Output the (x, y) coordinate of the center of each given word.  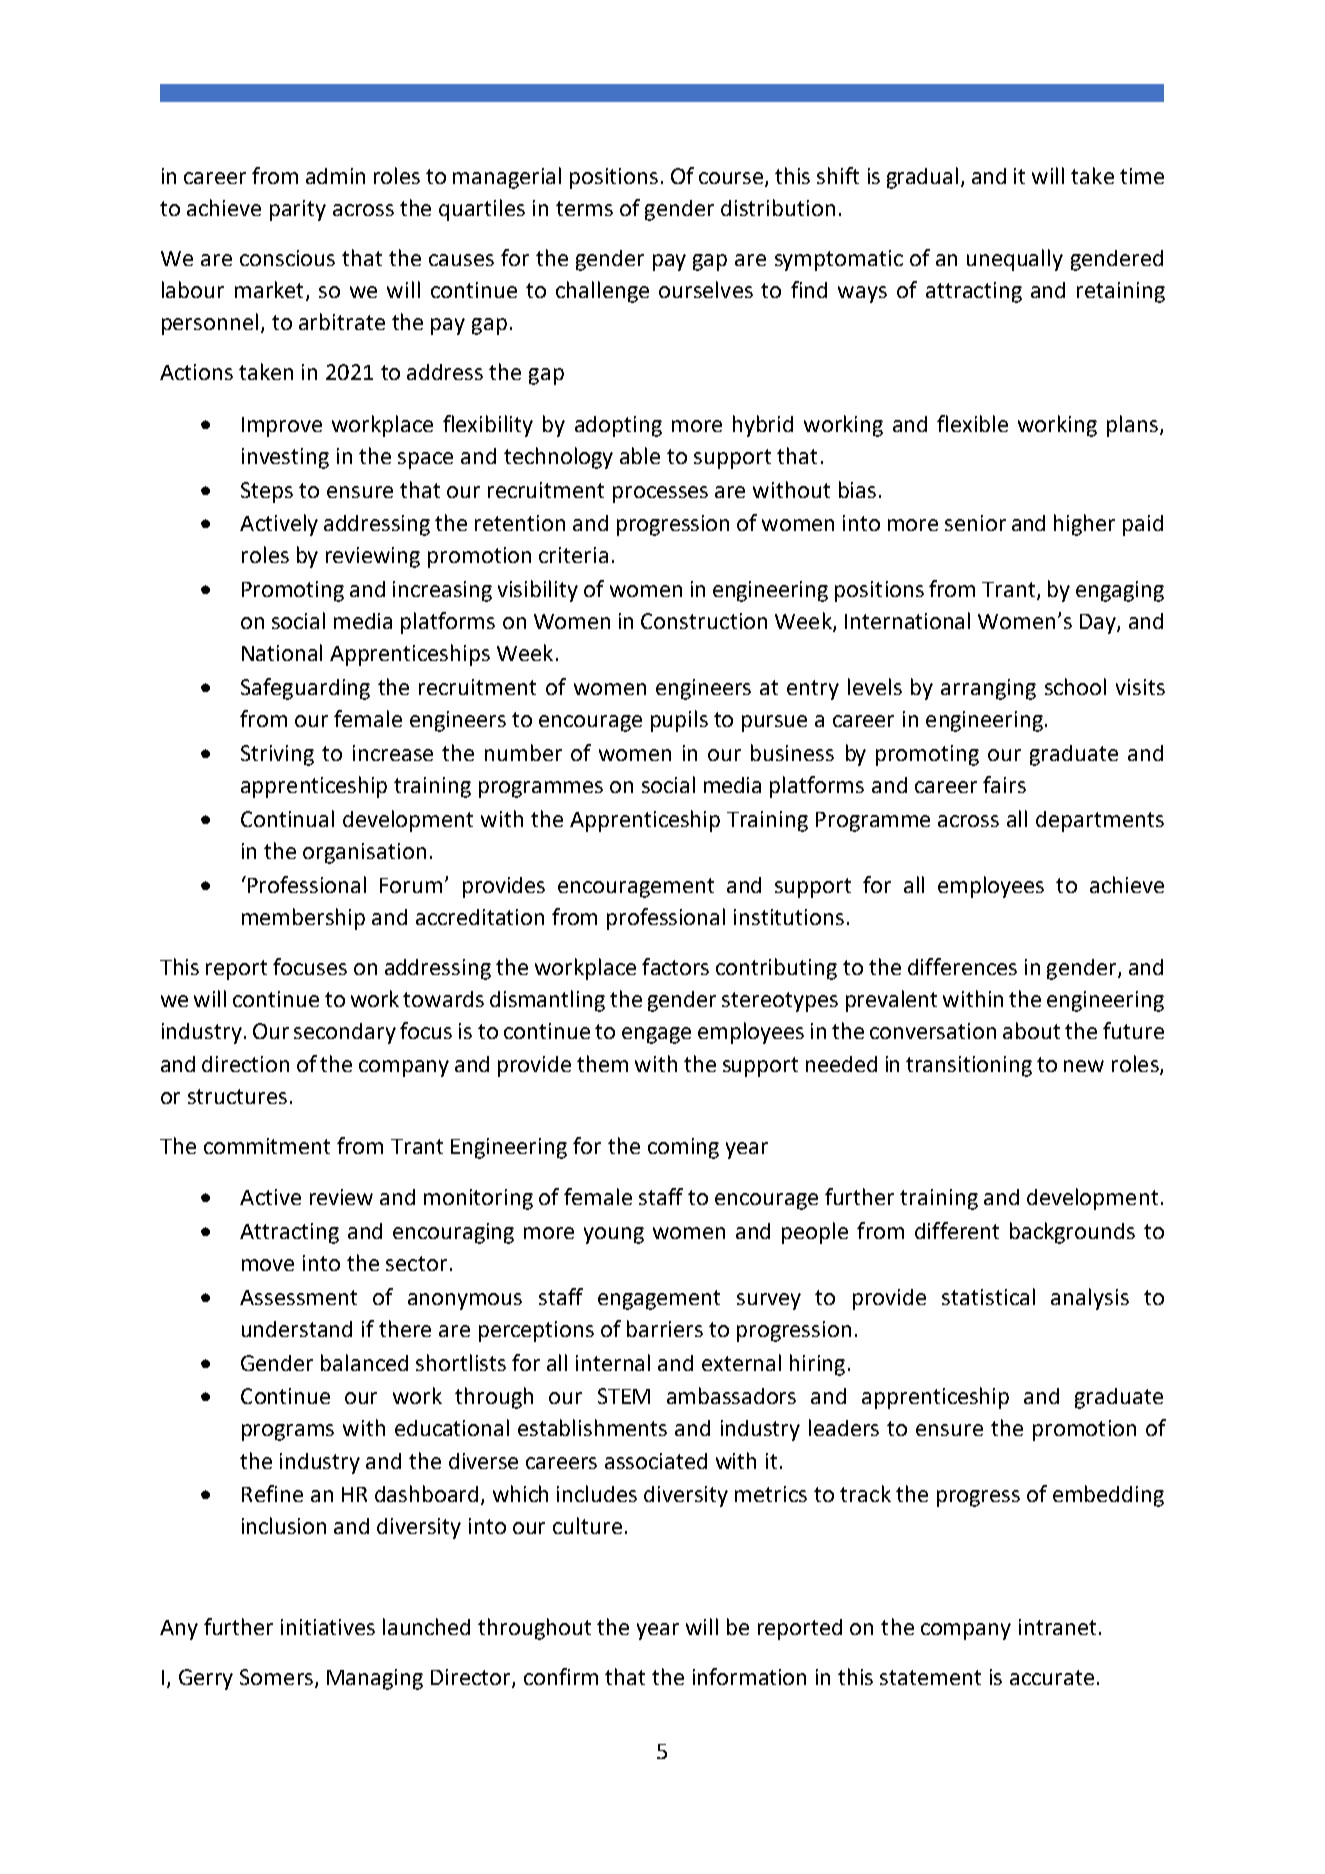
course (732, 179)
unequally (1015, 260)
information (749, 1676)
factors (675, 966)
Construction (704, 621)
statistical (988, 1296)
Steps (267, 492)
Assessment (298, 1297)
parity (298, 210)
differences (962, 966)
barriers (665, 1328)
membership (303, 919)
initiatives (328, 1627)
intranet (1057, 1627)
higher (1084, 525)
